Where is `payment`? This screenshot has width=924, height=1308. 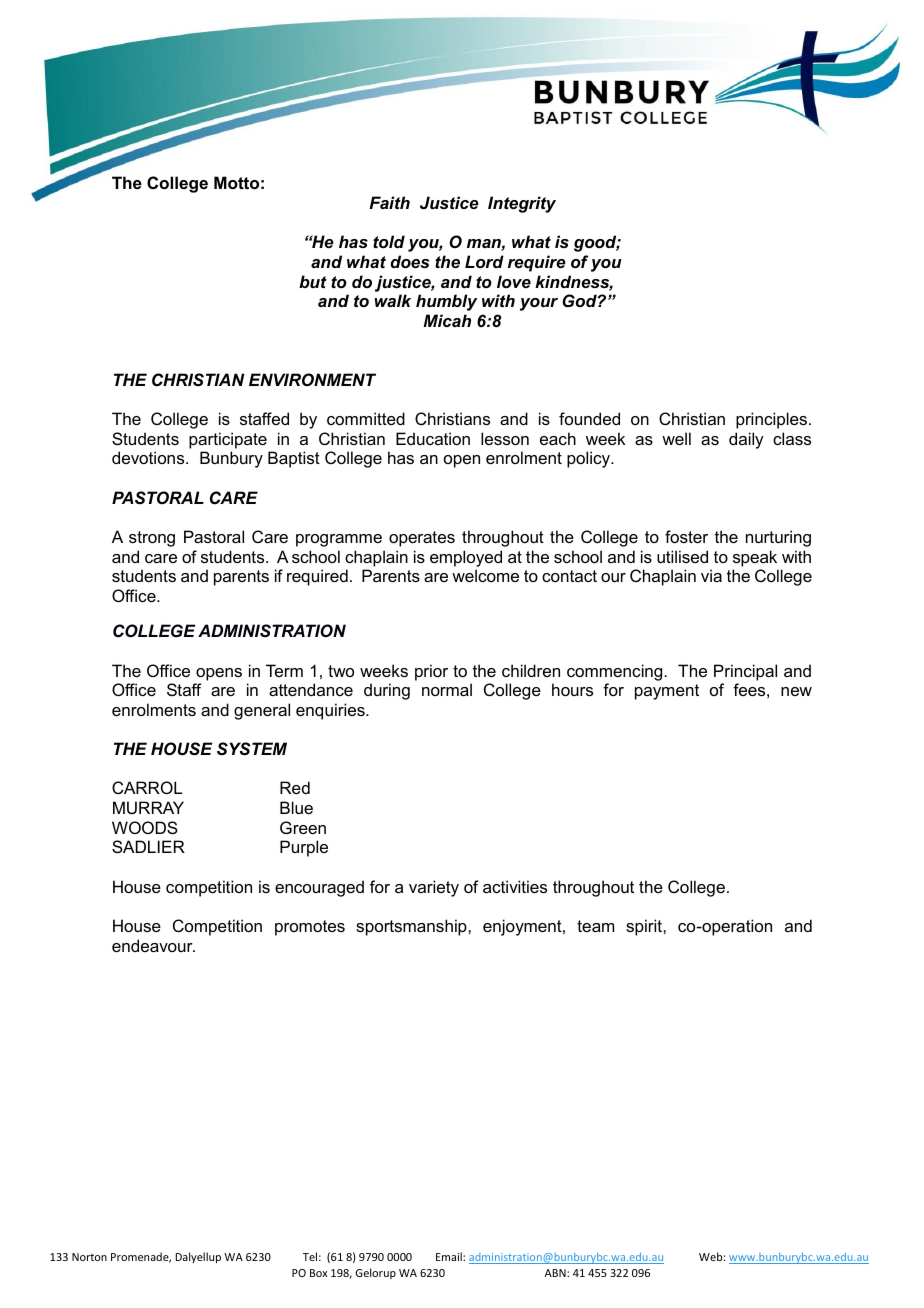 payment is located at coordinates (667, 692).
